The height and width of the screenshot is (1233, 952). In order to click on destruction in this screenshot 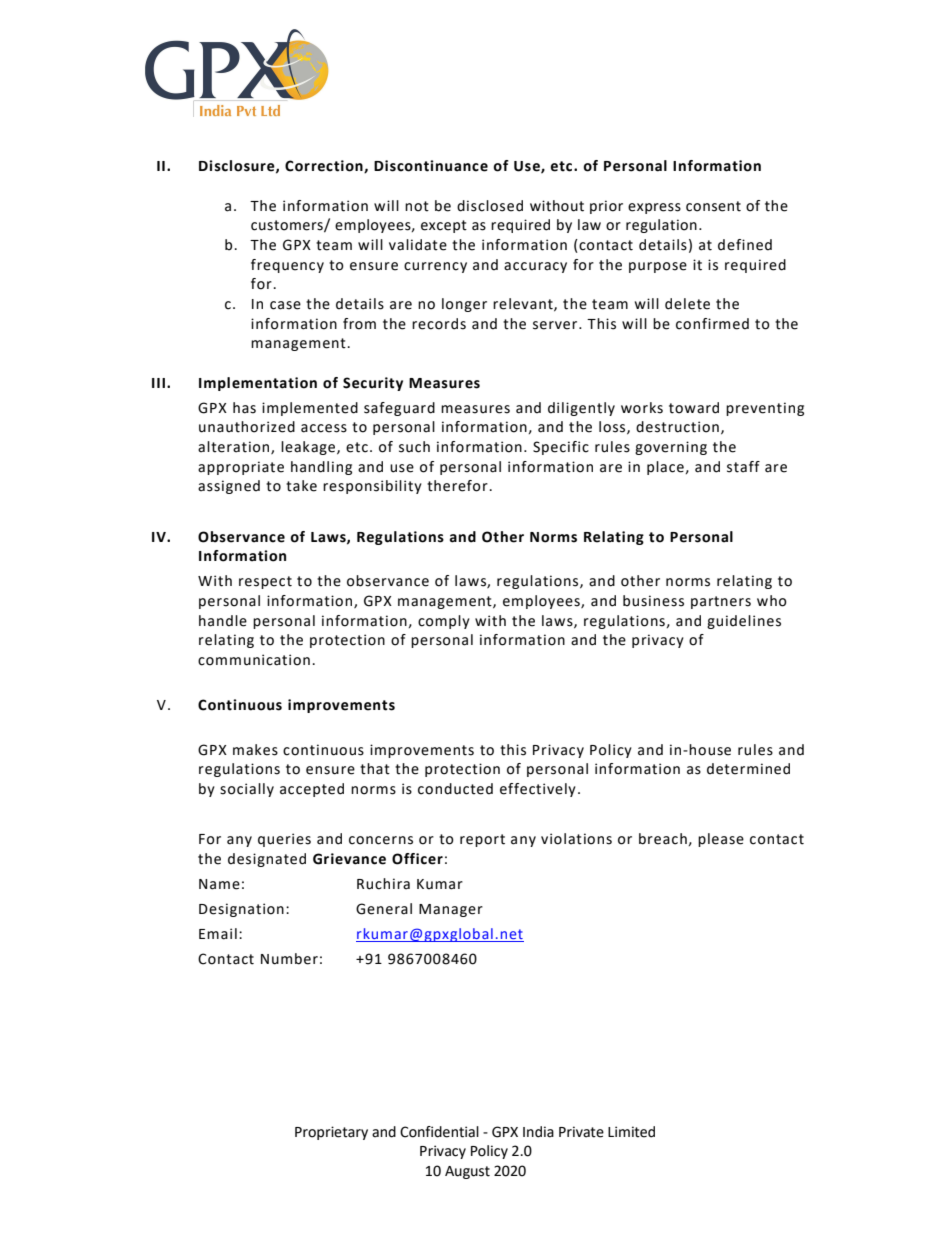, I will do `click(677, 427)`.
